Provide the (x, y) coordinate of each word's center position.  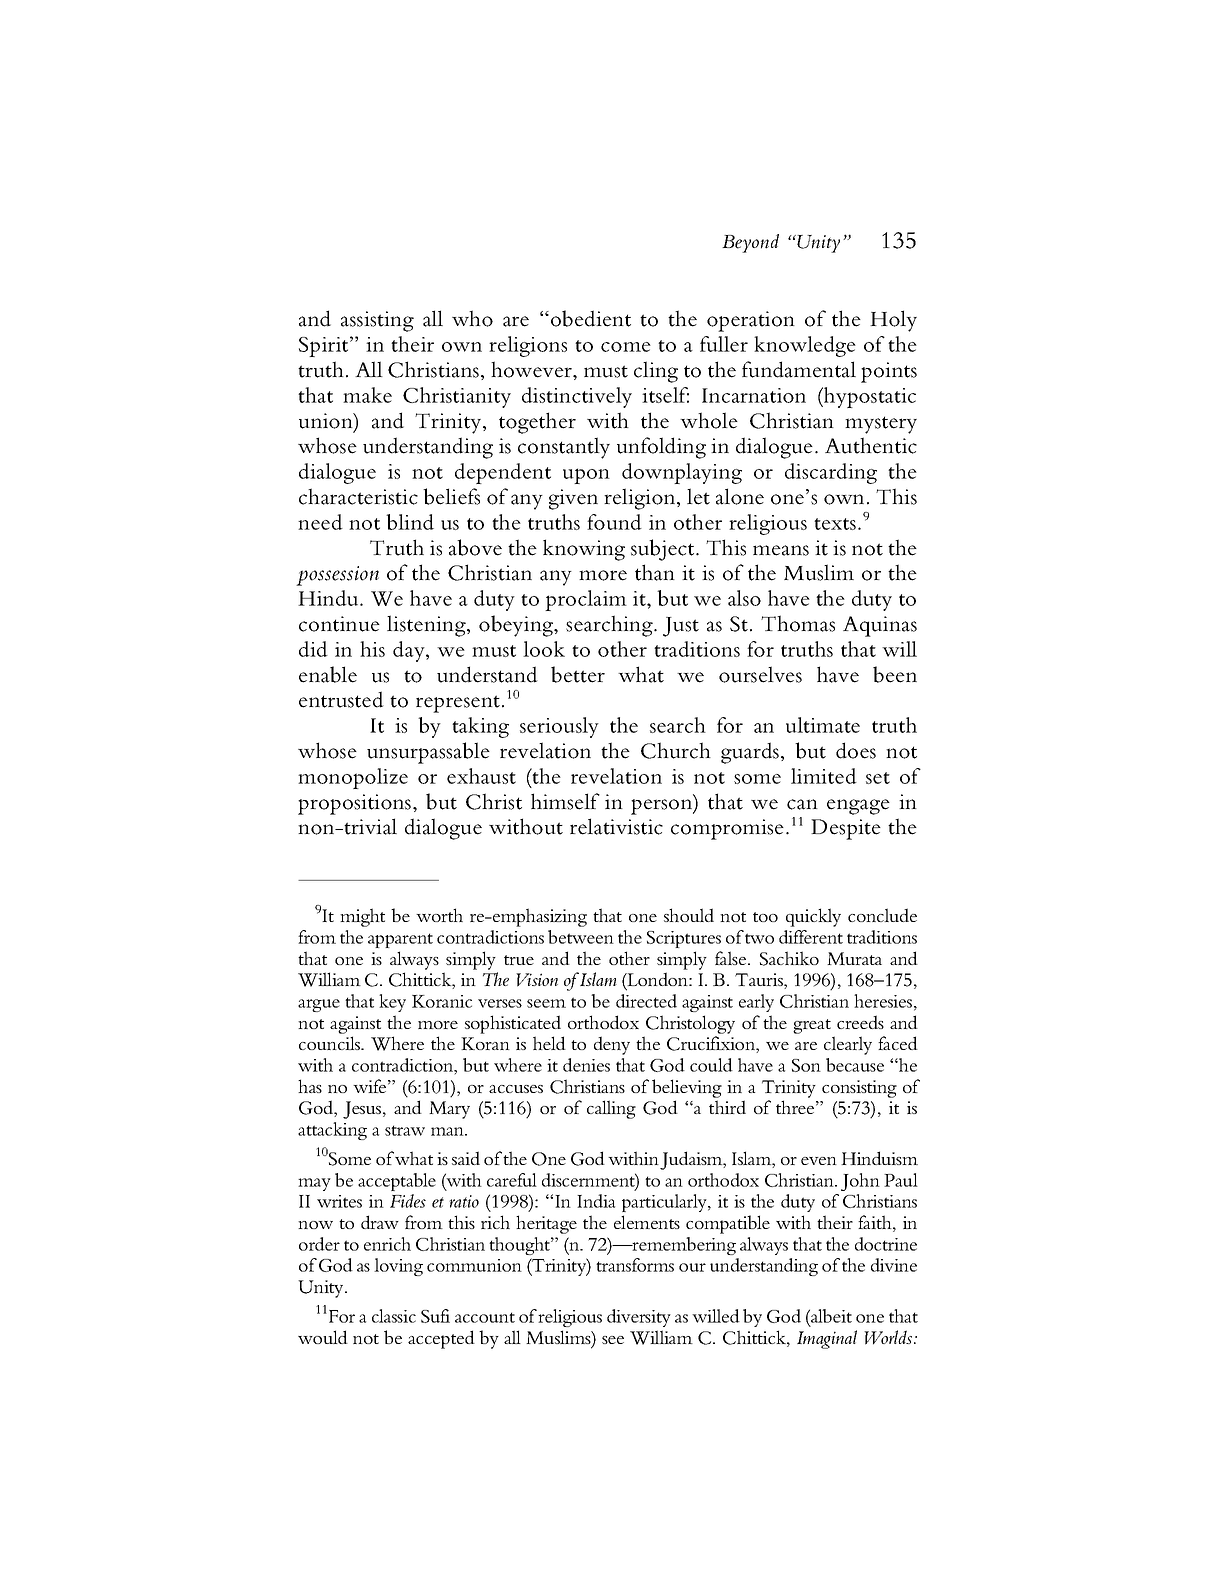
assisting (377, 321)
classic (394, 1316)
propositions (356, 804)
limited (824, 776)
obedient (591, 318)
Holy (893, 321)
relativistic (616, 826)
